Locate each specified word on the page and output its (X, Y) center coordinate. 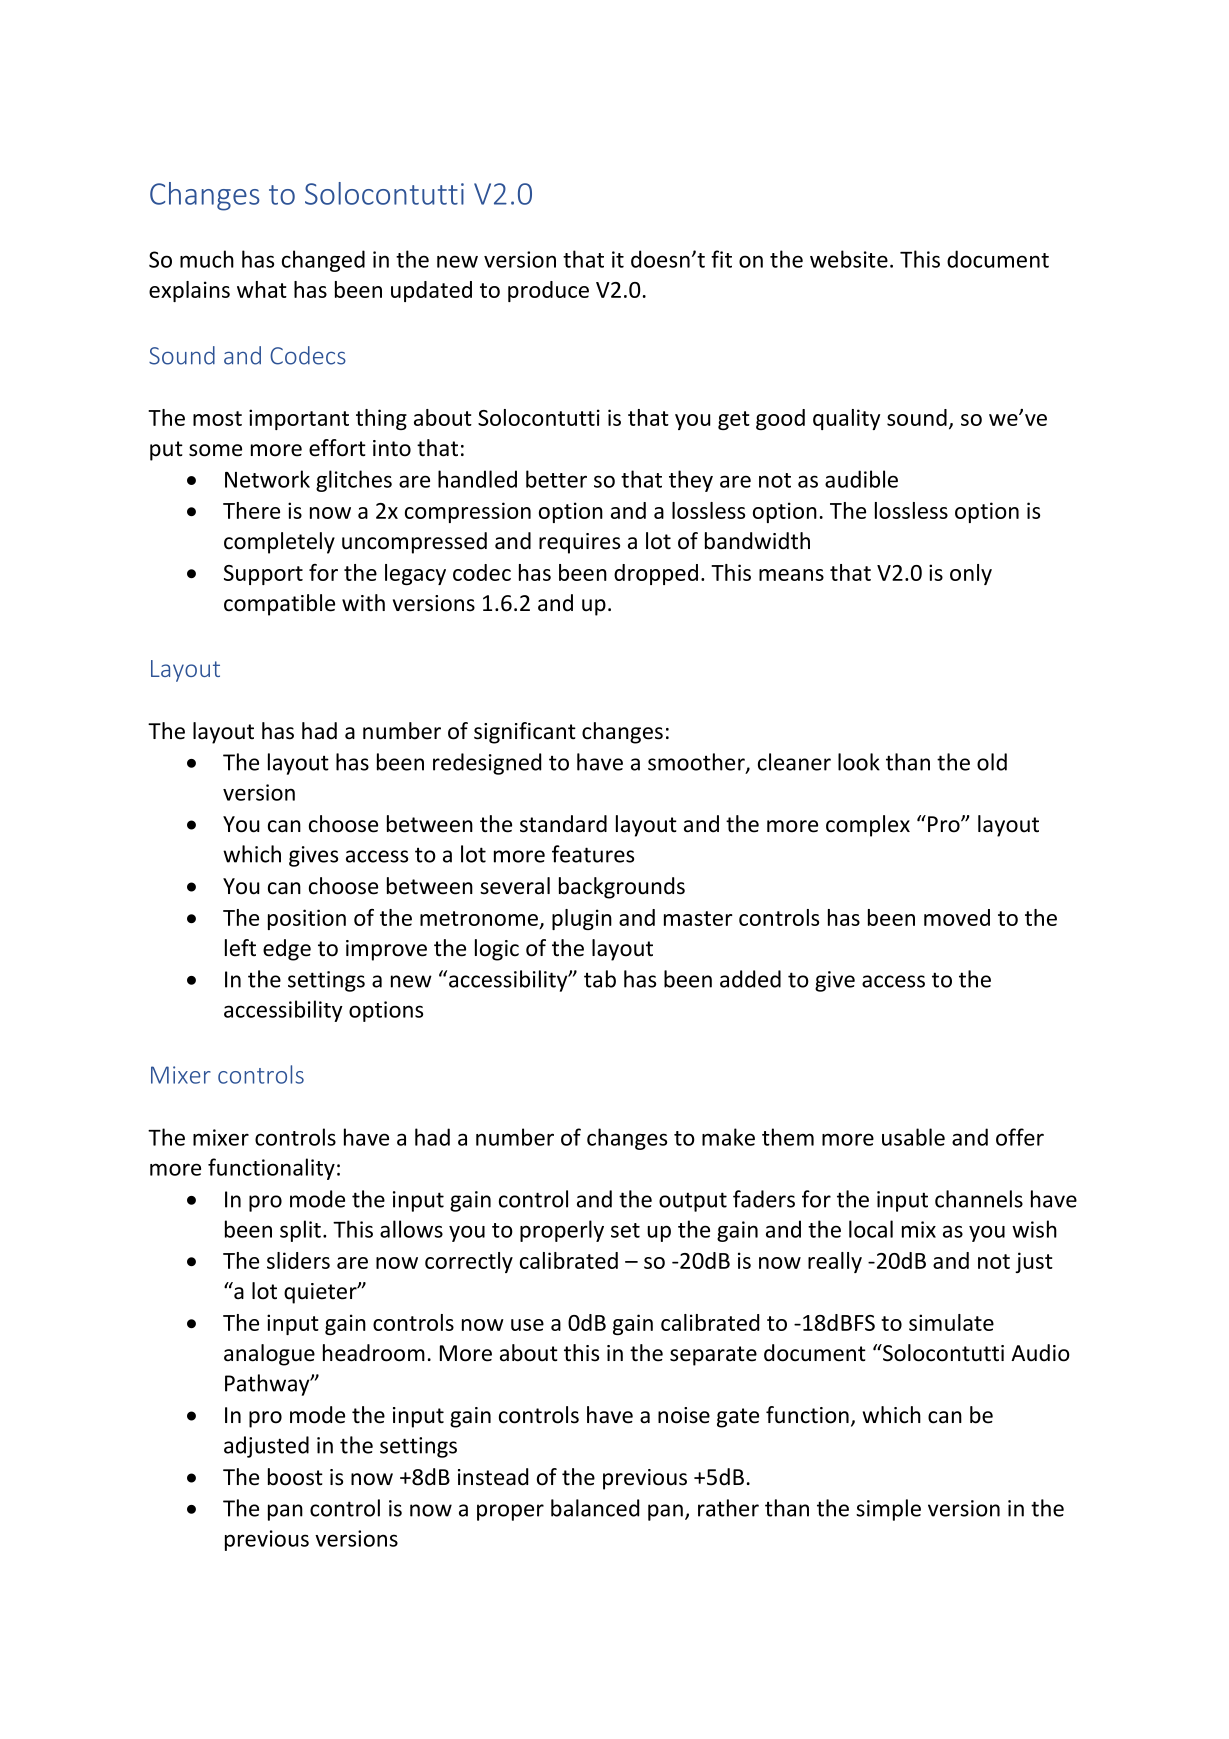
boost (295, 1477)
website (849, 259)
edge (287, 950)
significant (525, 733)
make (728, 1137)
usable (913, 1137)
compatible (279, 605)
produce (548, 291)
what (262, 289)
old (992, 762)
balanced (595, 1508)
